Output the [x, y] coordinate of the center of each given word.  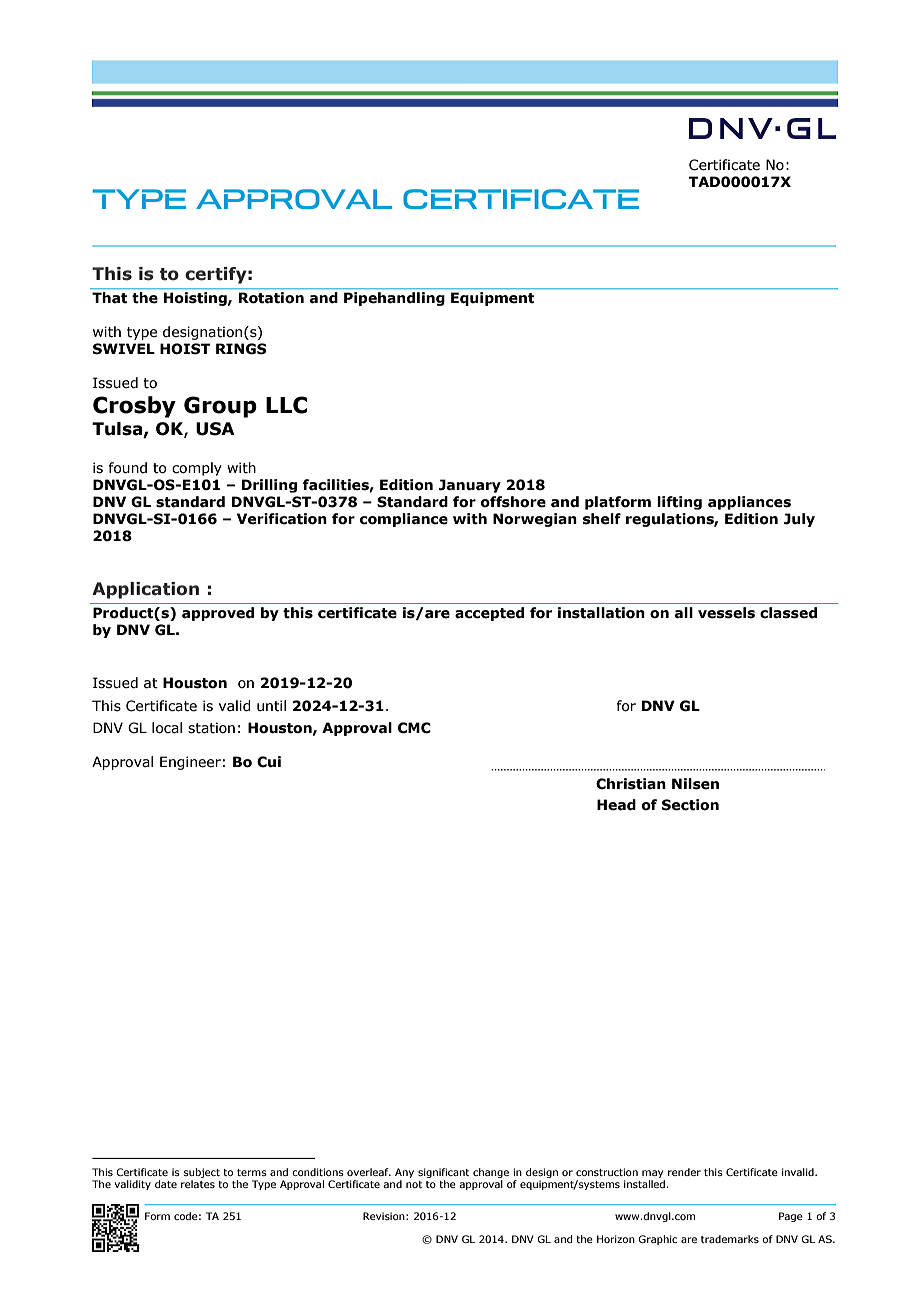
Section [690, 805]
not [414, 1184]
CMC [414, 728]
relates [198, 1184]
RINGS [241, 349]
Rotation [271, 297]
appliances [749, 503]
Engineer [190, 763]
